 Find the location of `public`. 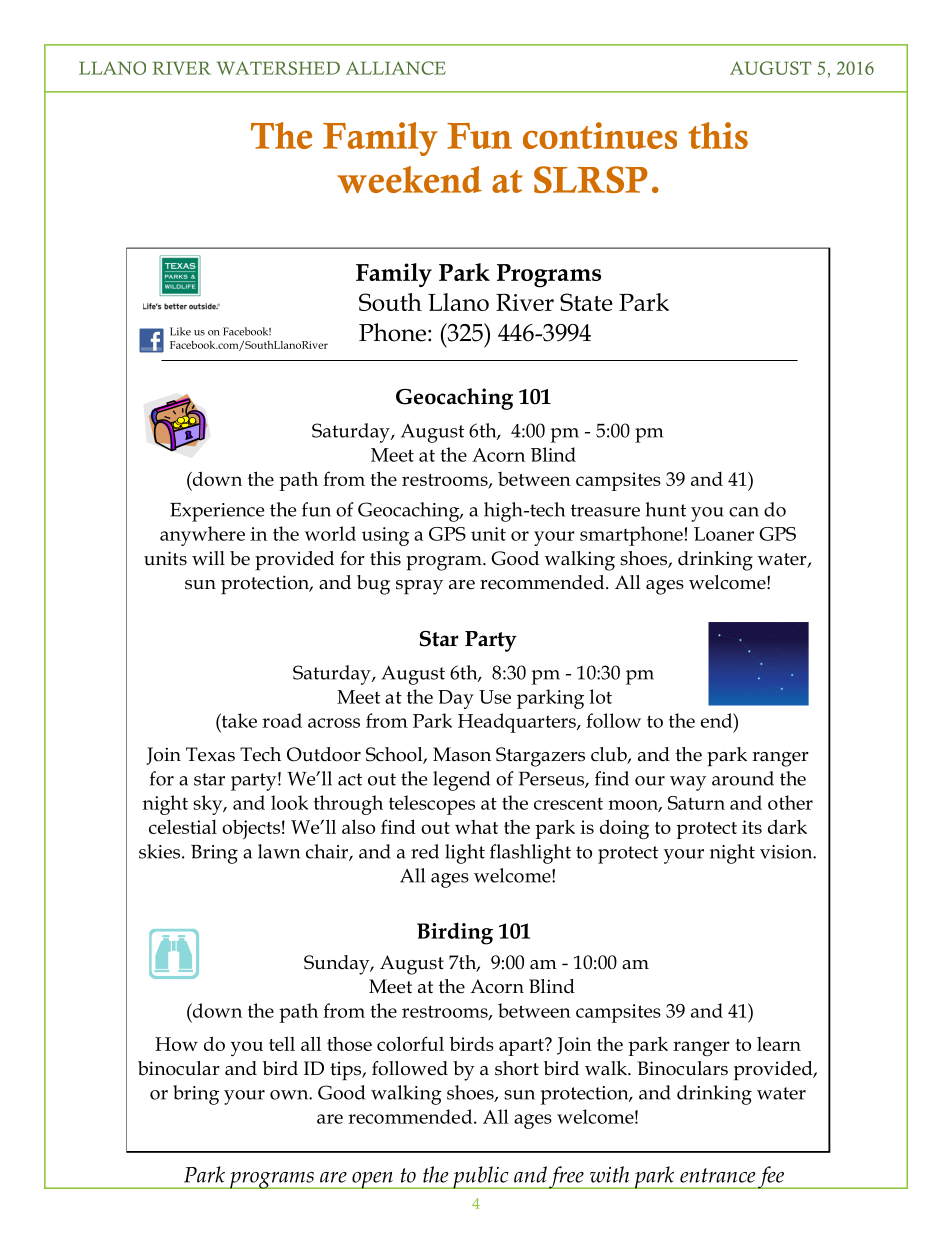

public is located at coordinates (481, 1177).
